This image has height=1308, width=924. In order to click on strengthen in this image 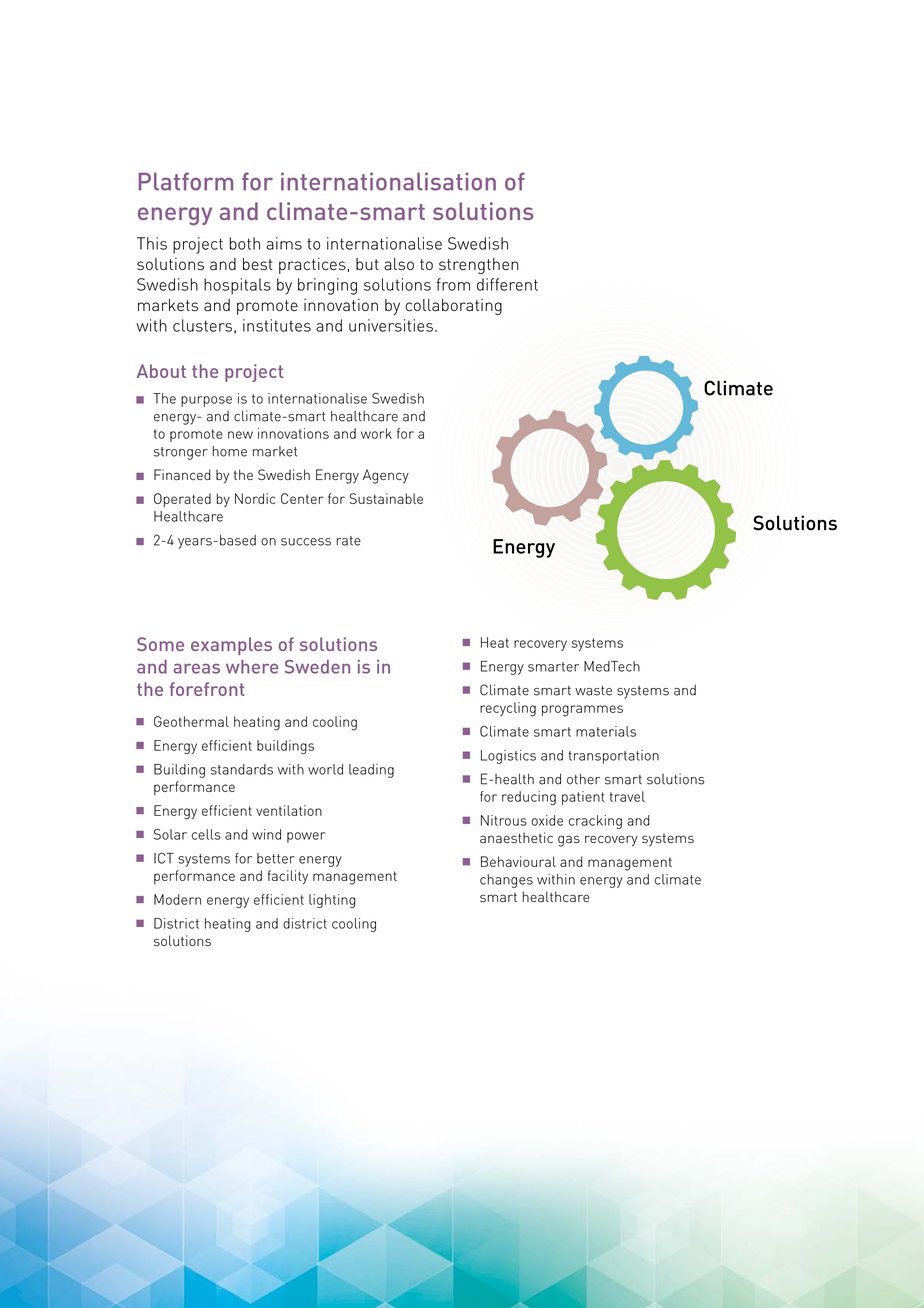, I will do `click(479, 266)`.
